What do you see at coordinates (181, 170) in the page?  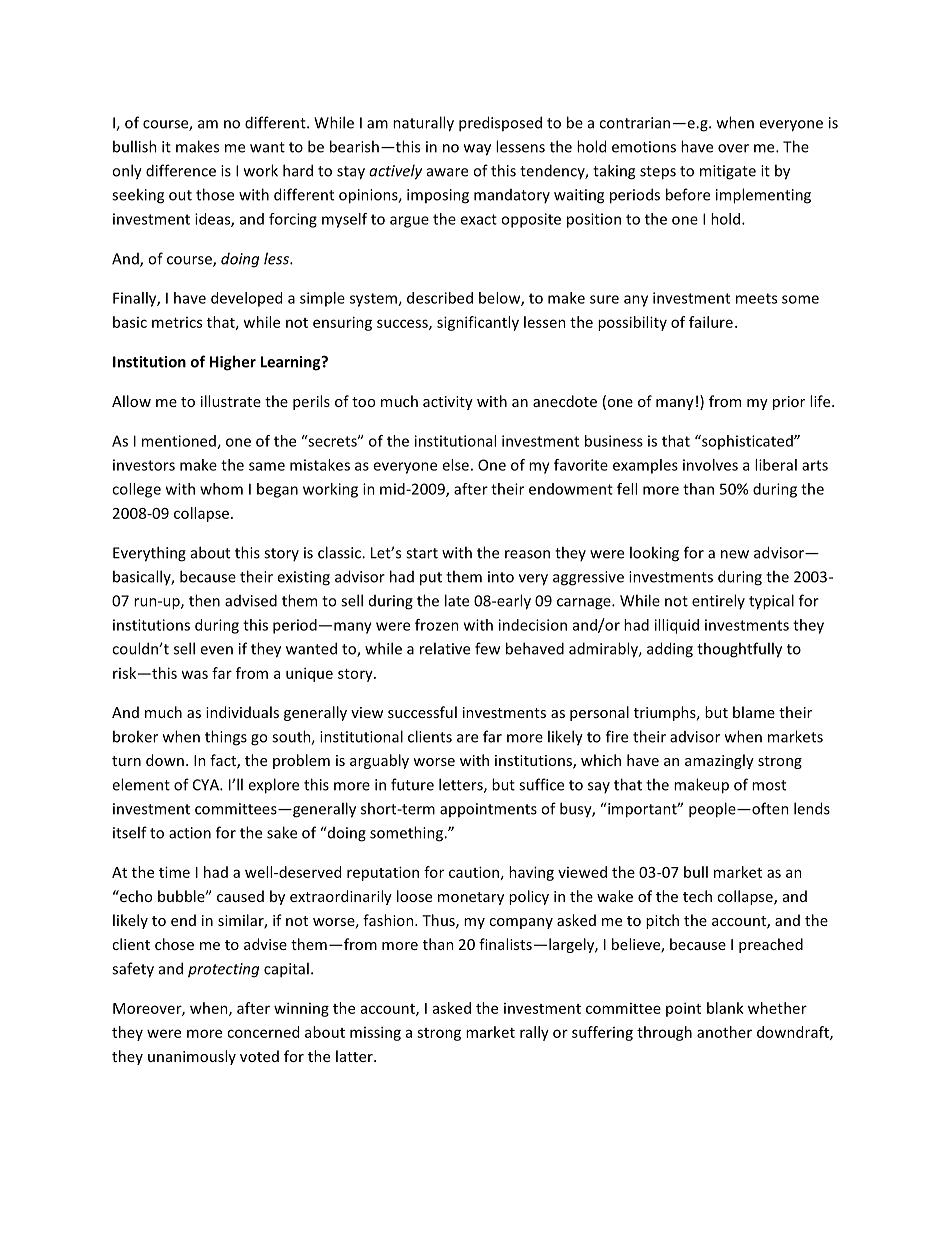 I see `difference` at bounding box center [181, 170].
